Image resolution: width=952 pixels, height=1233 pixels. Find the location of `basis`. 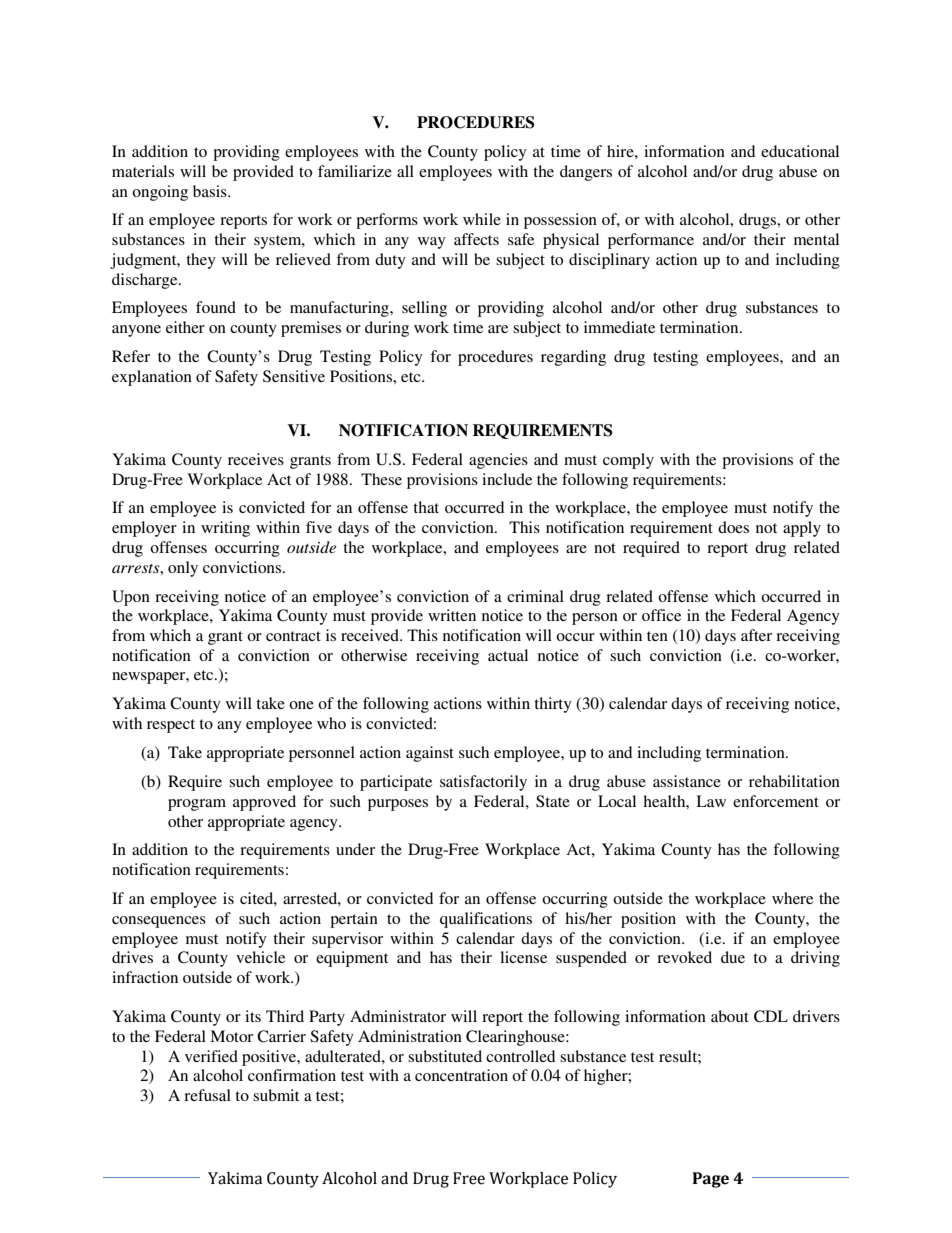

basis is located at coordinates (211, 191).
